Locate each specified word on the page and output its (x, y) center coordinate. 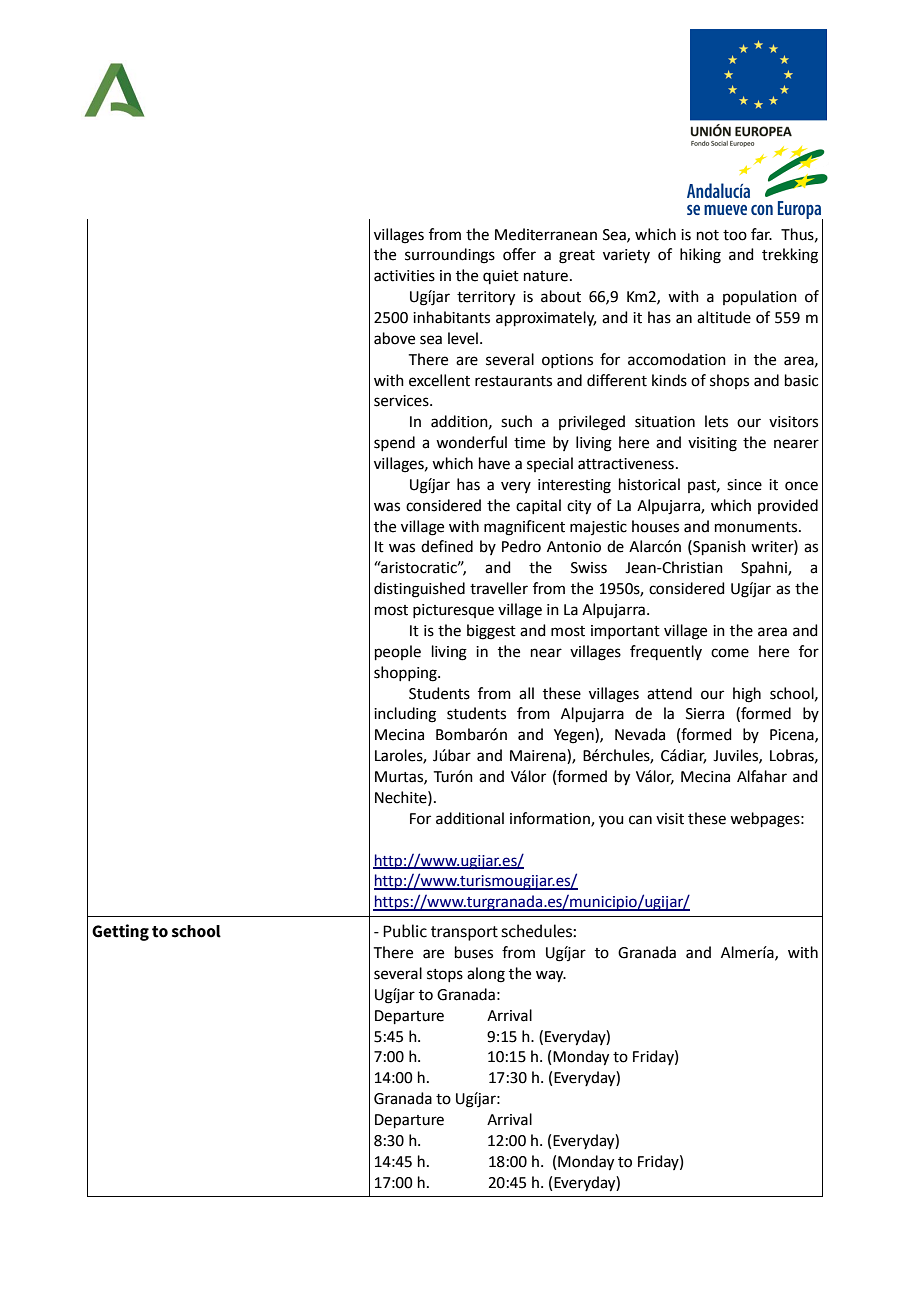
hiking (700, 256)
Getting (120, 932)
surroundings (450, 256)
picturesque (453, 611)
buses (474, 952)
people (398, 652)
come (730, 653)
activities (404, 276)
